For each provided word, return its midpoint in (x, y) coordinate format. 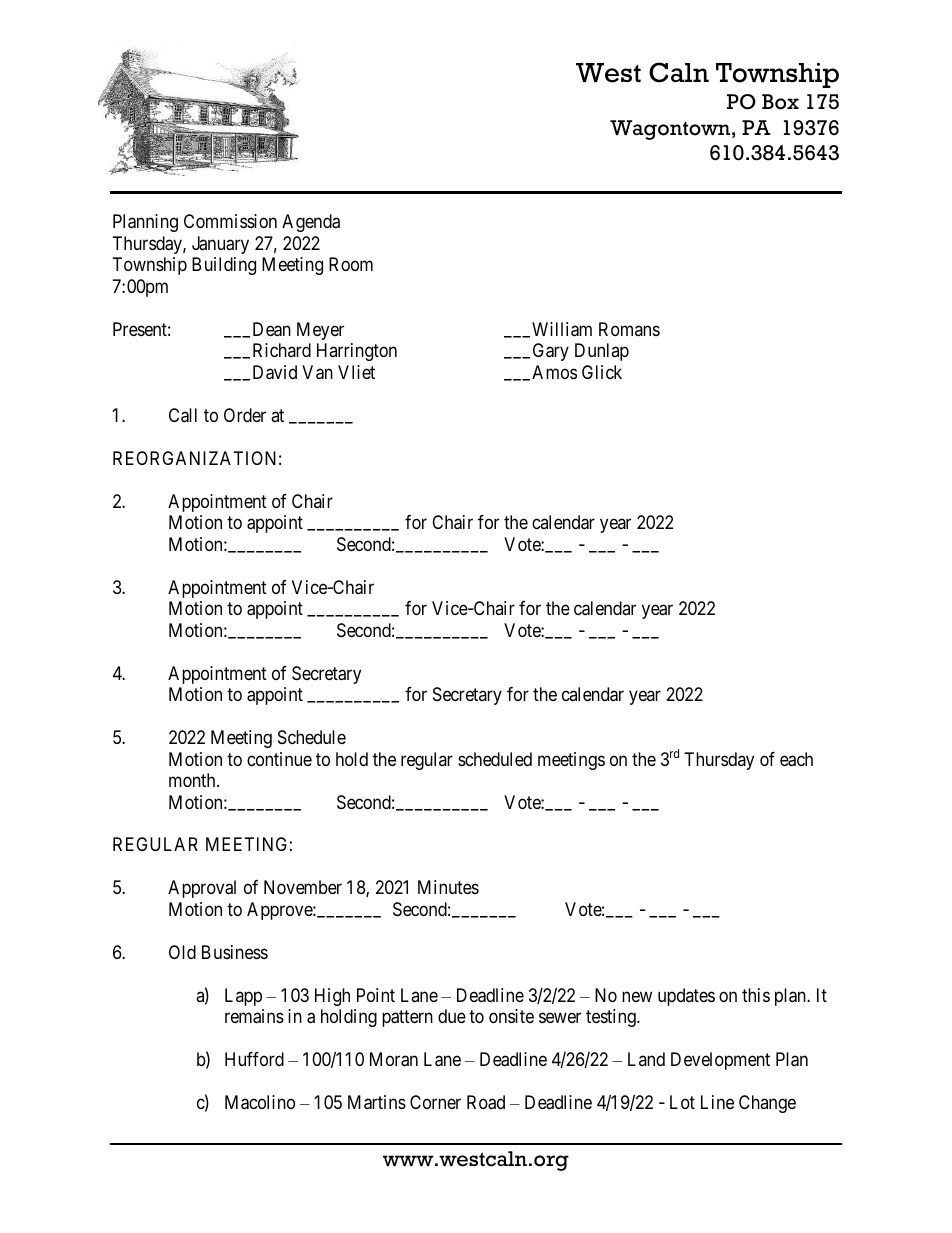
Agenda (311, 223)
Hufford (254, 1059)
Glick (602, 372)
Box (780, 102)
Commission (230, 221)
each (796, 759)
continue (279, 759)
